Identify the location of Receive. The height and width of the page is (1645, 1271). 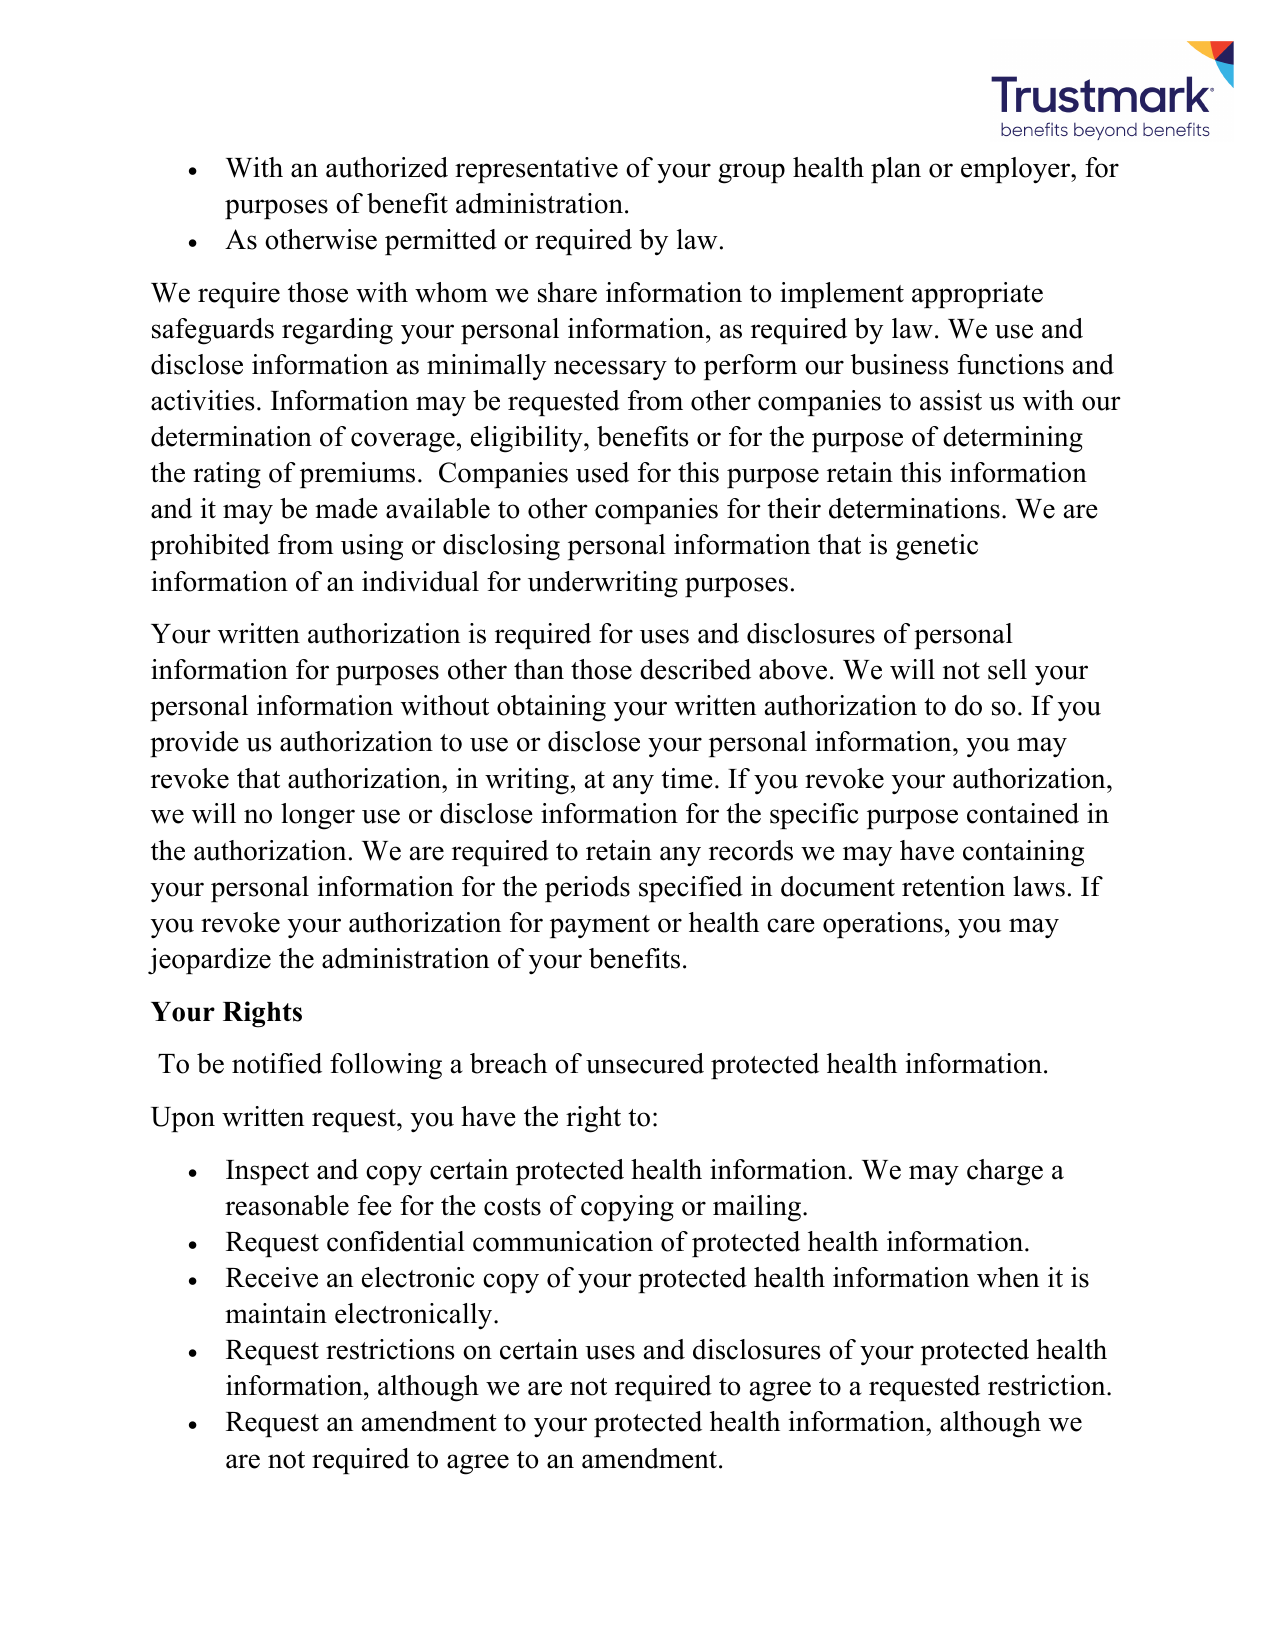
(272, 1277).
